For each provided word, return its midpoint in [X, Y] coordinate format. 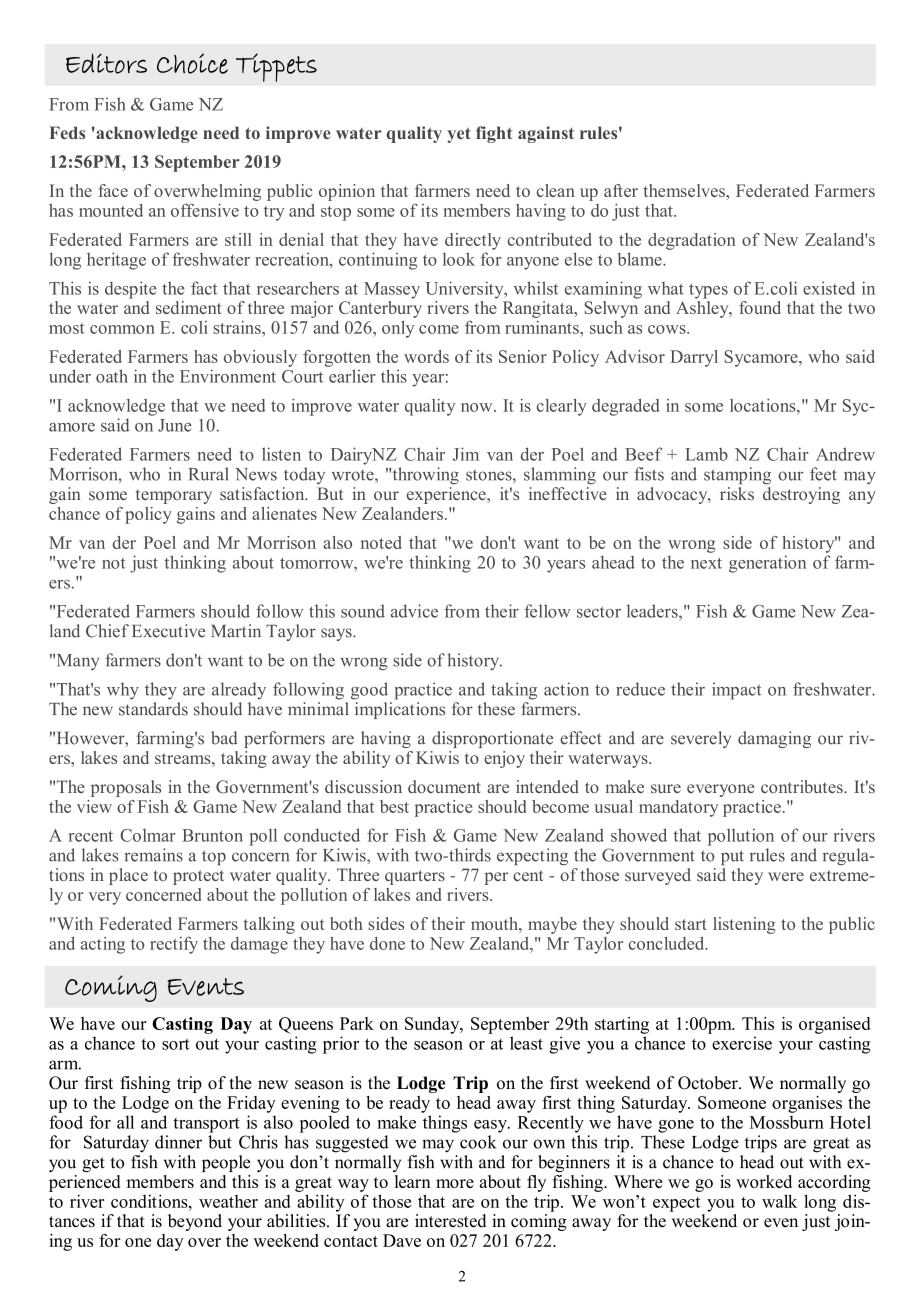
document [444, 786]
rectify [174, 945]
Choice [192, 63]
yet [459, 135]
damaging [774, 739]
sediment [189, 307]
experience [447, 495]
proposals [126, 788]
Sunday [433, 1025]
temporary [174, 496]
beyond [195, 1222]
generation [767, 564]
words [426, 356]
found [760, 307]
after [621, 190]
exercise [742, 1043]
